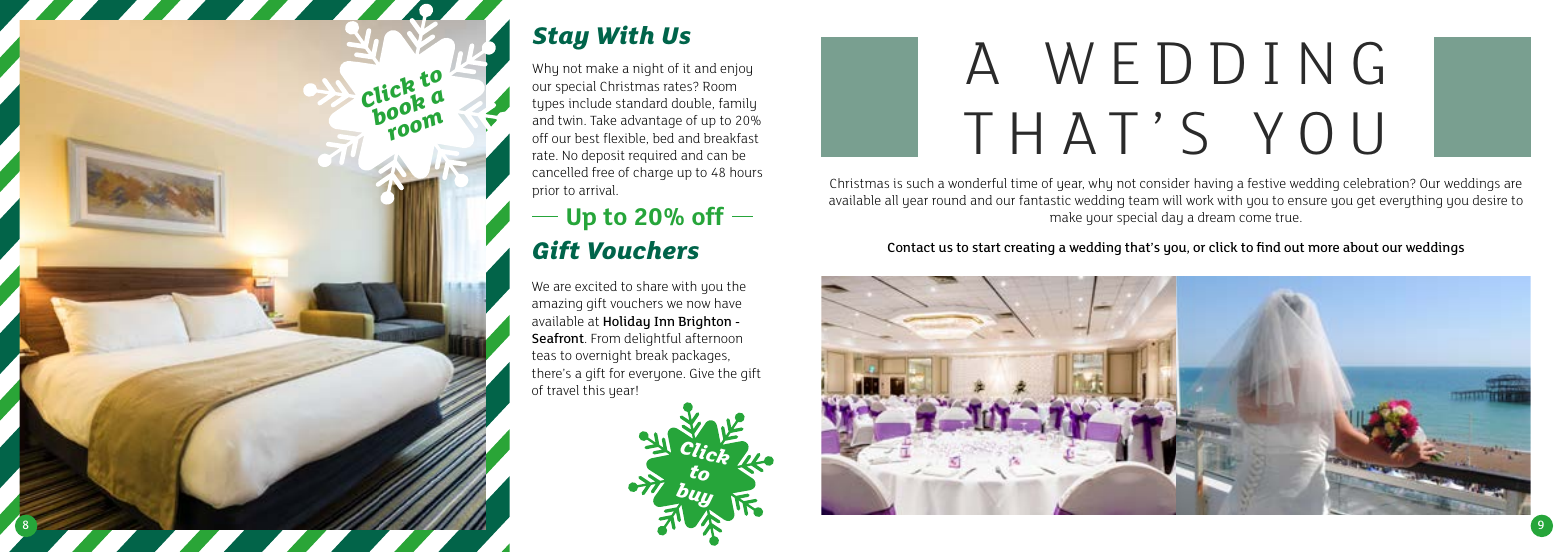 The width and height of the screenshot is (1568, 552). I want to click on time, so click(1024, 183).
